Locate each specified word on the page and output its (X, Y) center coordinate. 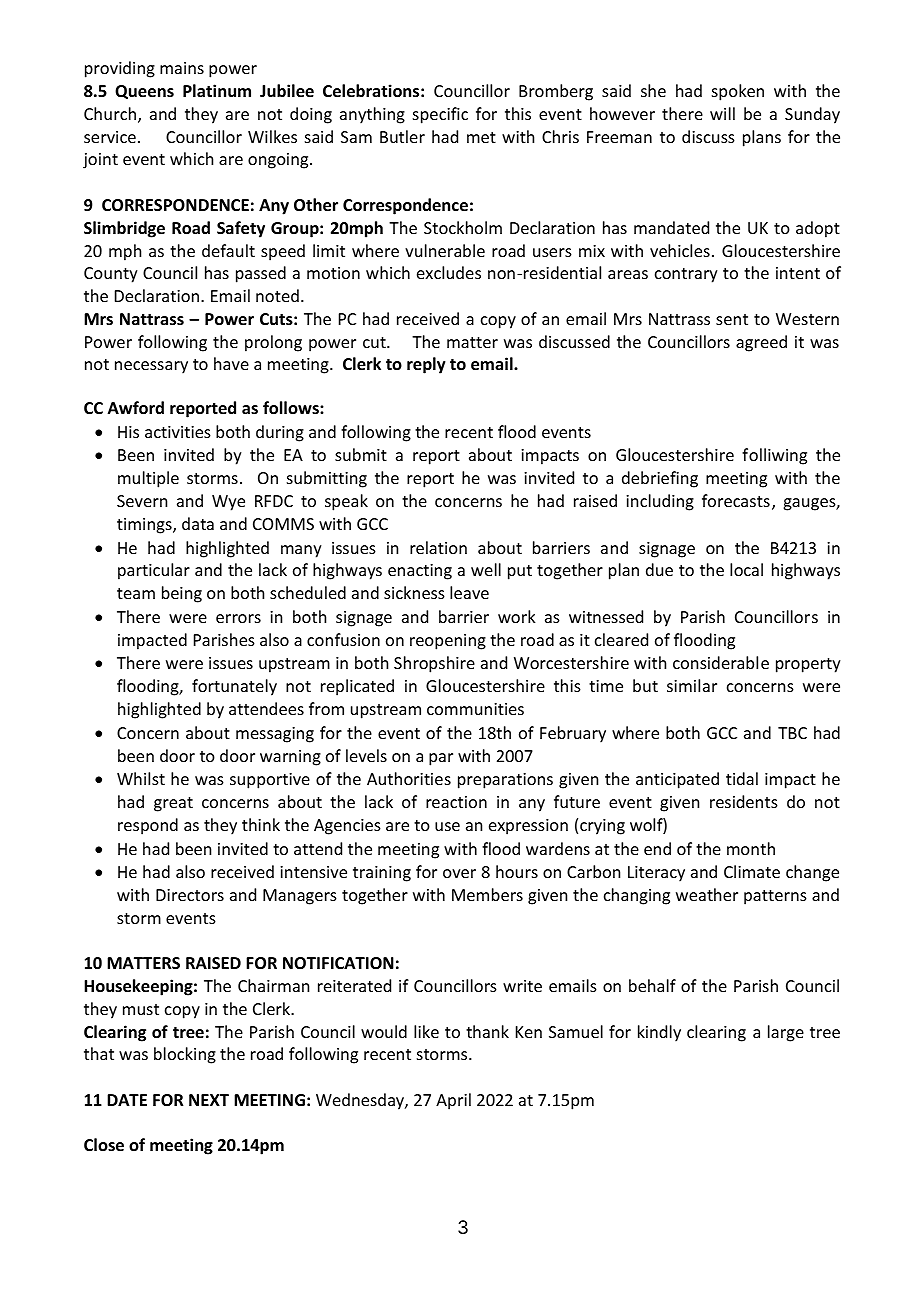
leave (469, 592)
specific (440, 115)
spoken (738, 92)
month (751, 848)
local (746, 569)
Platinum (217, 90)
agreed (761, 343)
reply (426, 365)
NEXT (209, 1100)
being (182, 594)
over (459, 873)
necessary (151, 367)
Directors (190, 895)
